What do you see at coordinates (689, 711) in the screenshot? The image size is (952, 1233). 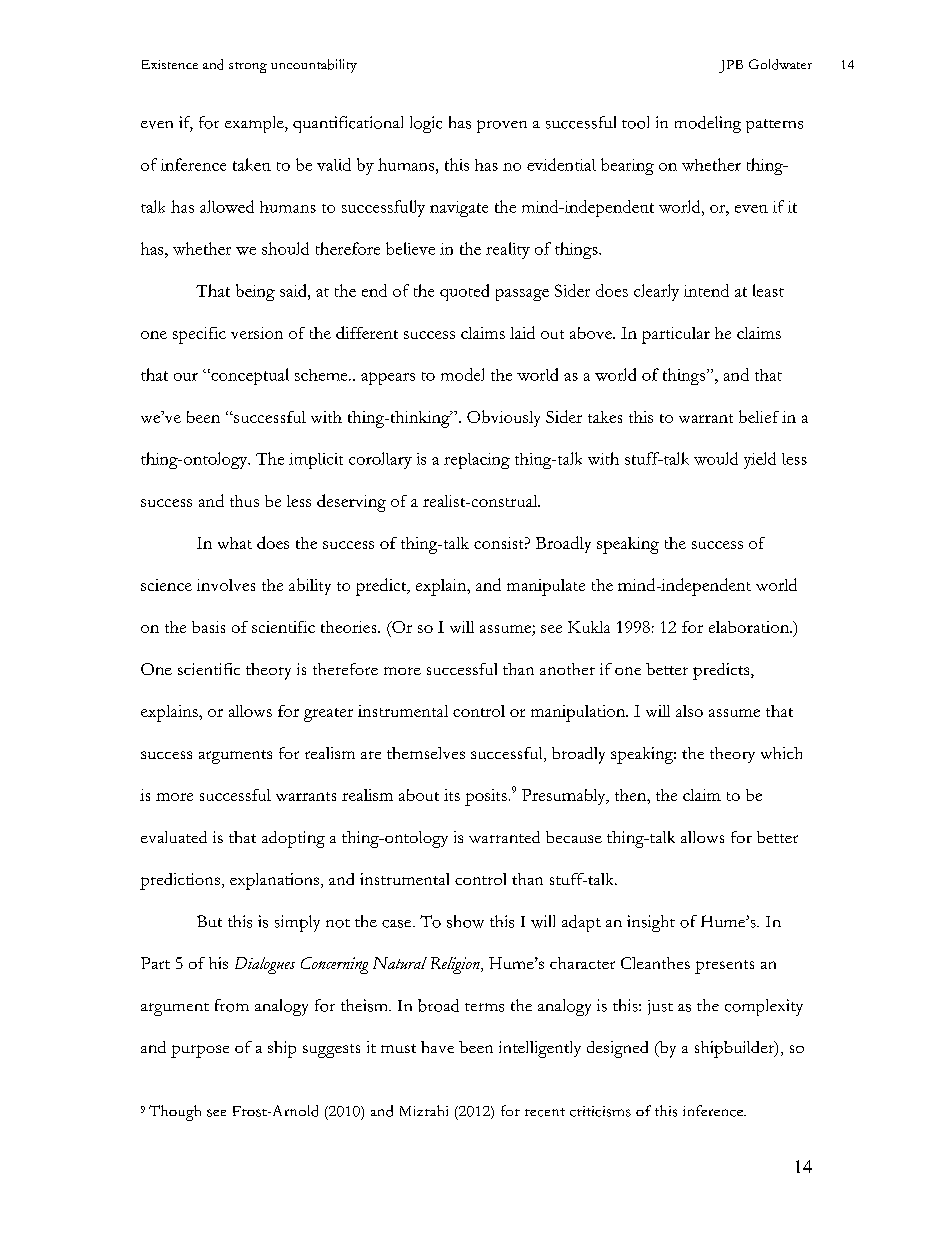 I see `also` at bounding box center [689, 711].
